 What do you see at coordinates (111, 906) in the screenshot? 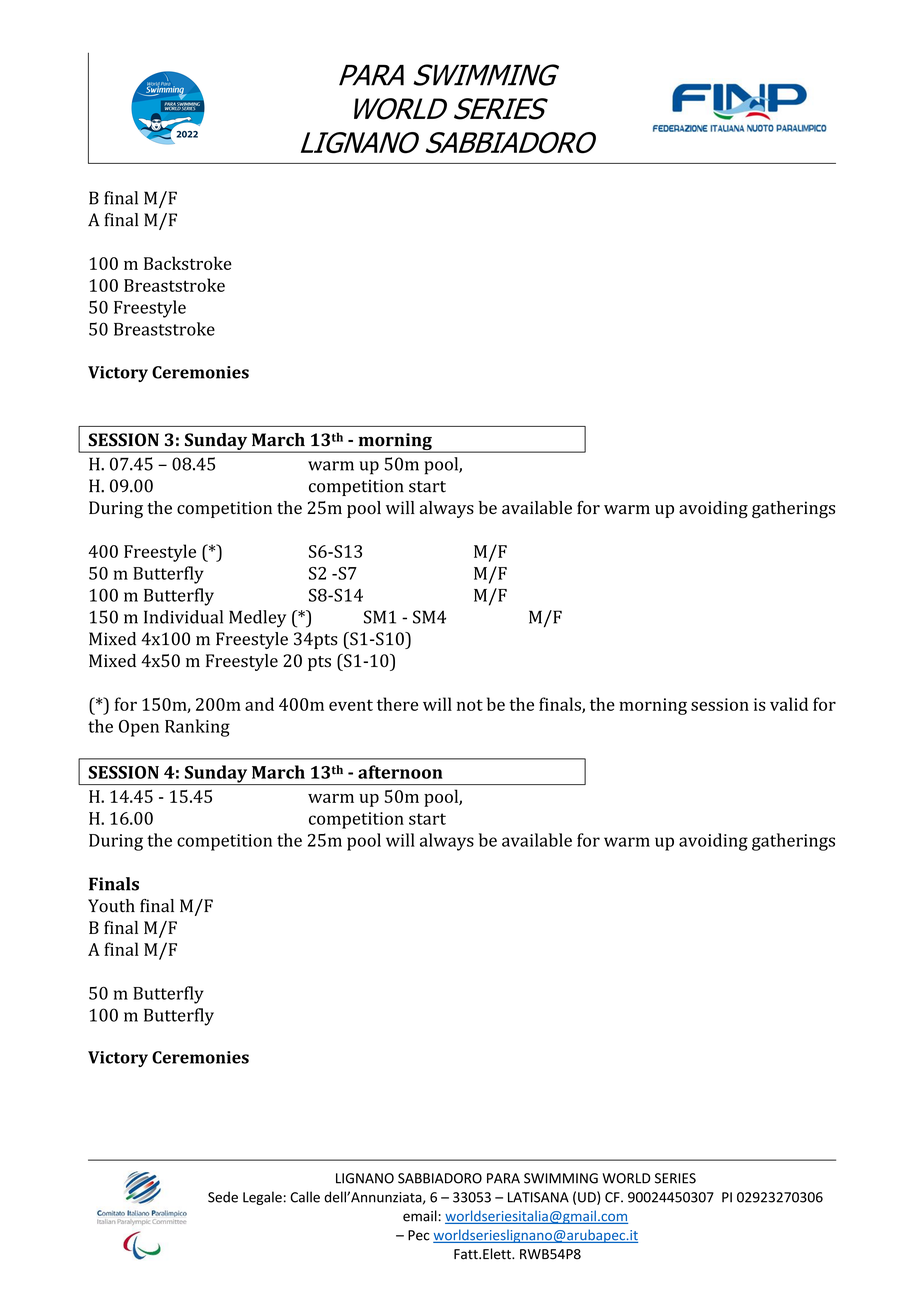
I see `Youth` at bounding box center [111, 906].
